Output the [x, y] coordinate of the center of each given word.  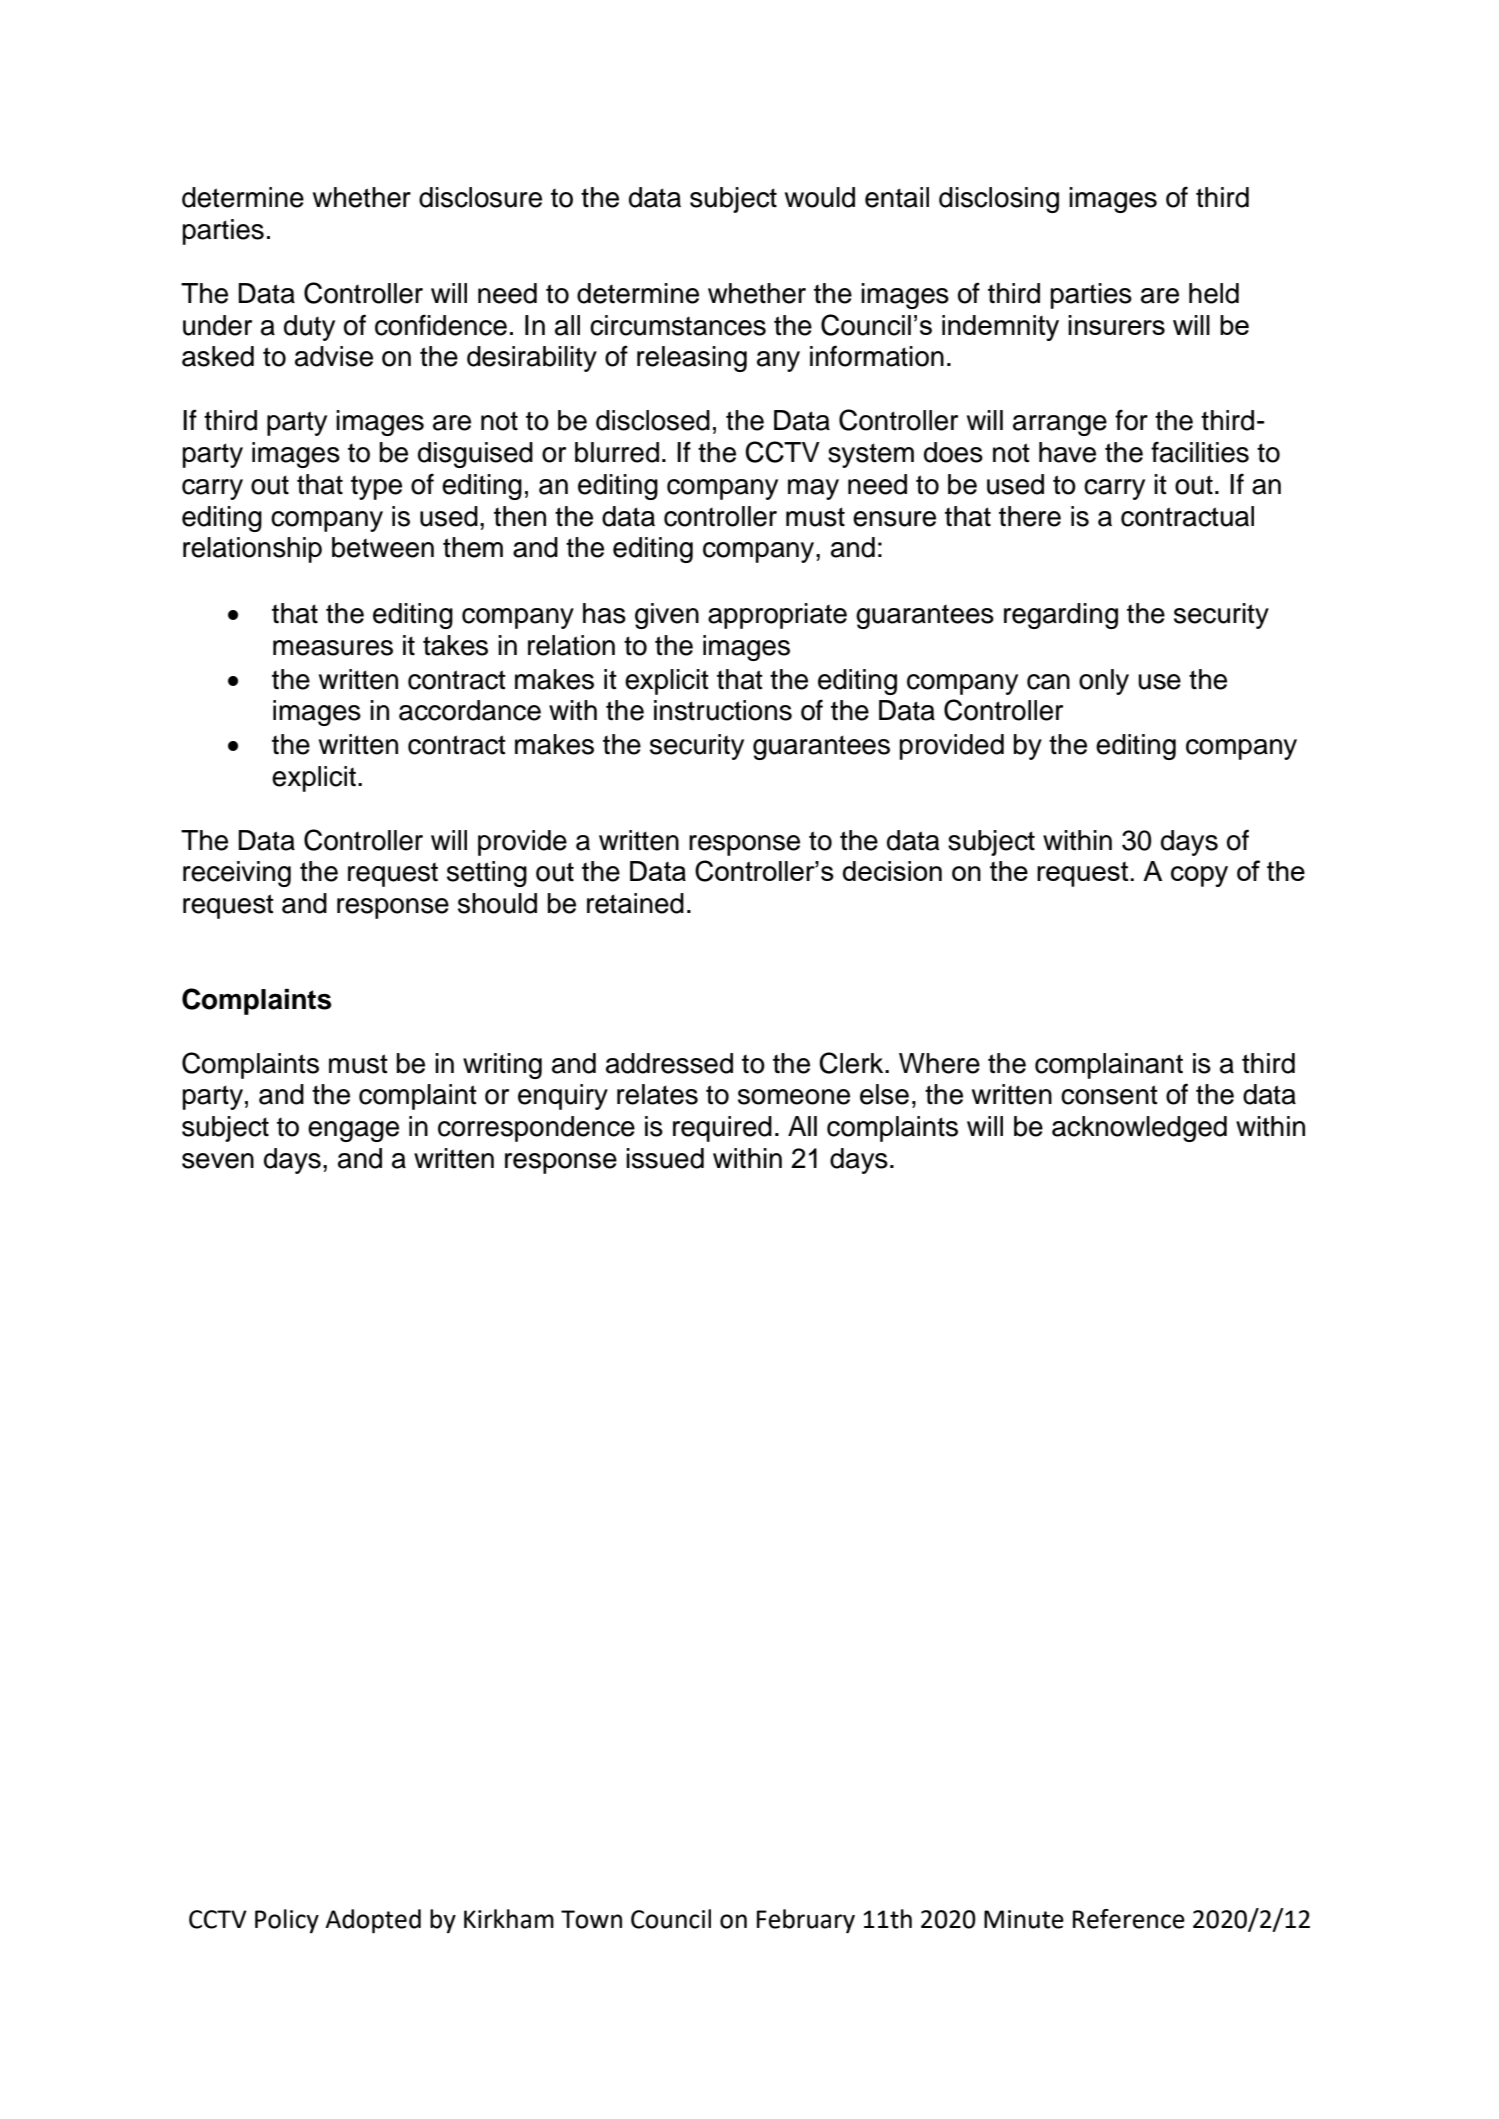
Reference [1129, 1919]
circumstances [678, 325]
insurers [1116, 325]
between [383, 547]
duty [309, 328]
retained [635, 903]
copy [1199, 876]
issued [665, 1158]
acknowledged [1139, 1129]
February [806, 1921]
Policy [287, 1921]
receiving [237, 874]
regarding [1061, 616]
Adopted [373, 1921]
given [667, 616]
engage [353, 1131]
